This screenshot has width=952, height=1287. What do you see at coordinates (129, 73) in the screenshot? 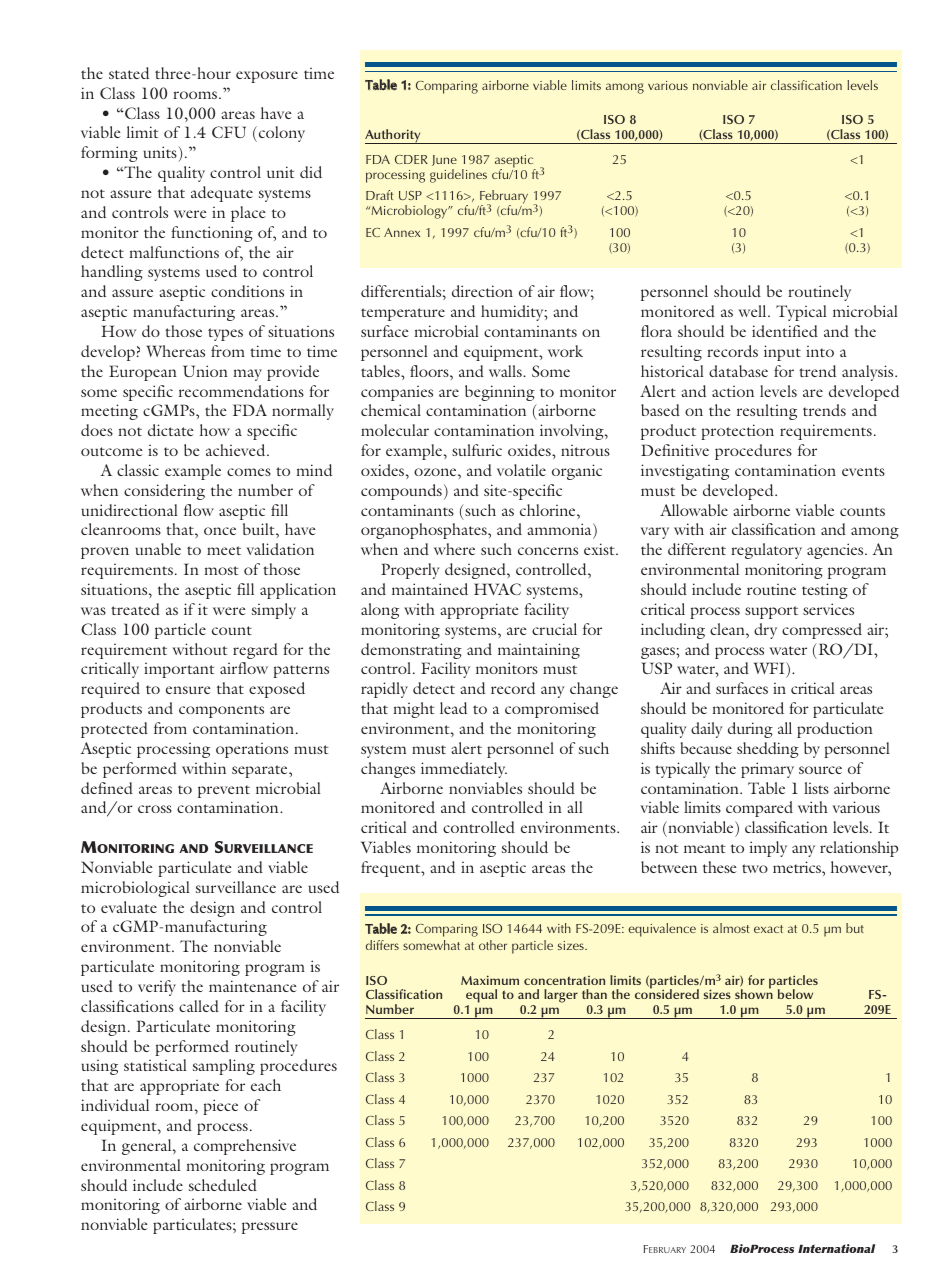
I see `stated` at bounding box center [129, 73].
